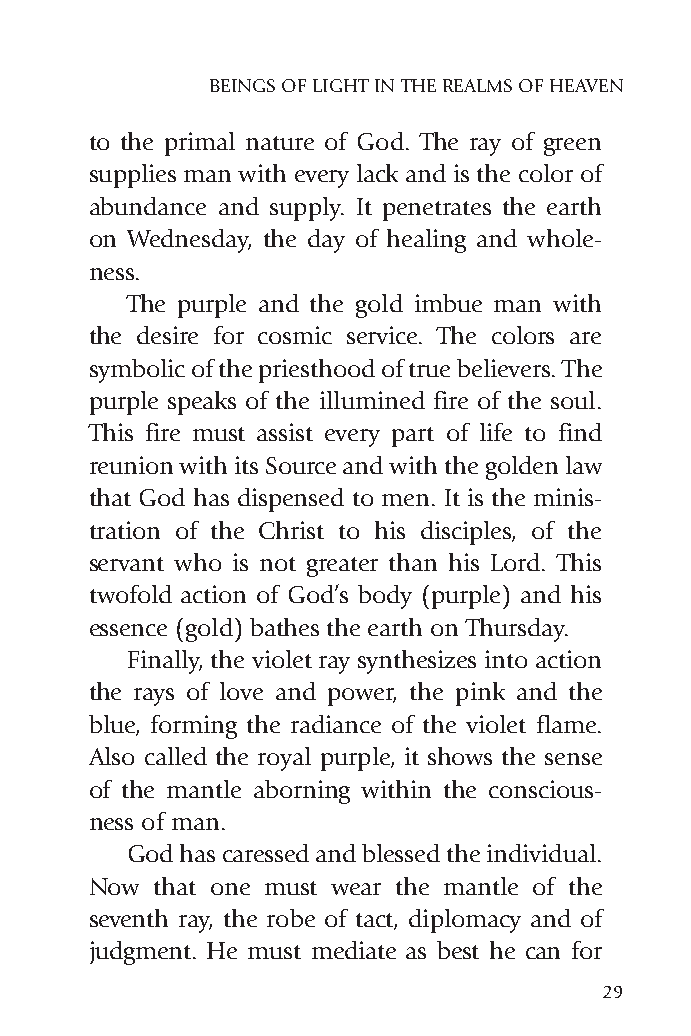 Image resolution: width=691 pixels, height=1036 pixels. I want to click on Wednesday, so click(189, 241).
